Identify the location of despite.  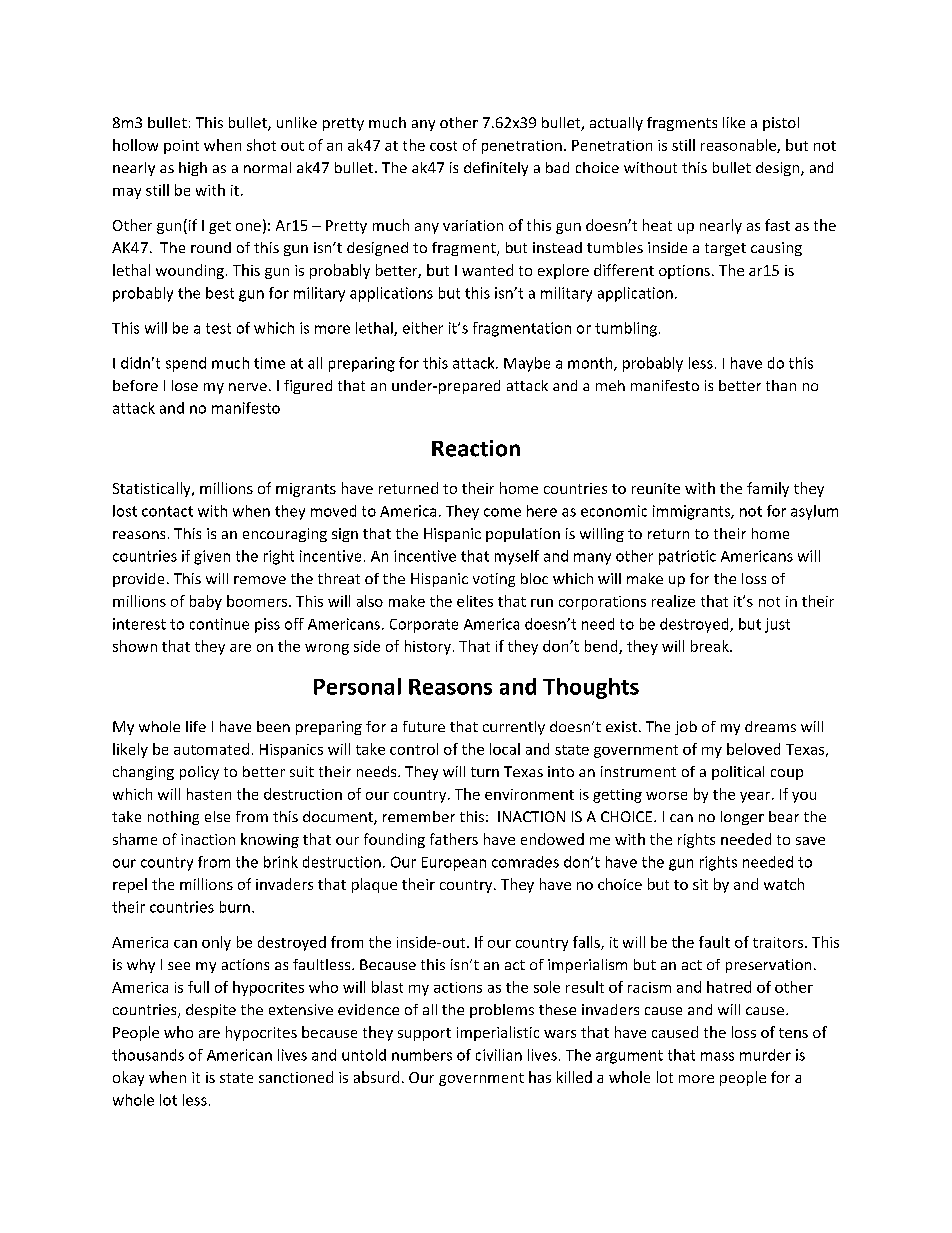
(211, 1011).
